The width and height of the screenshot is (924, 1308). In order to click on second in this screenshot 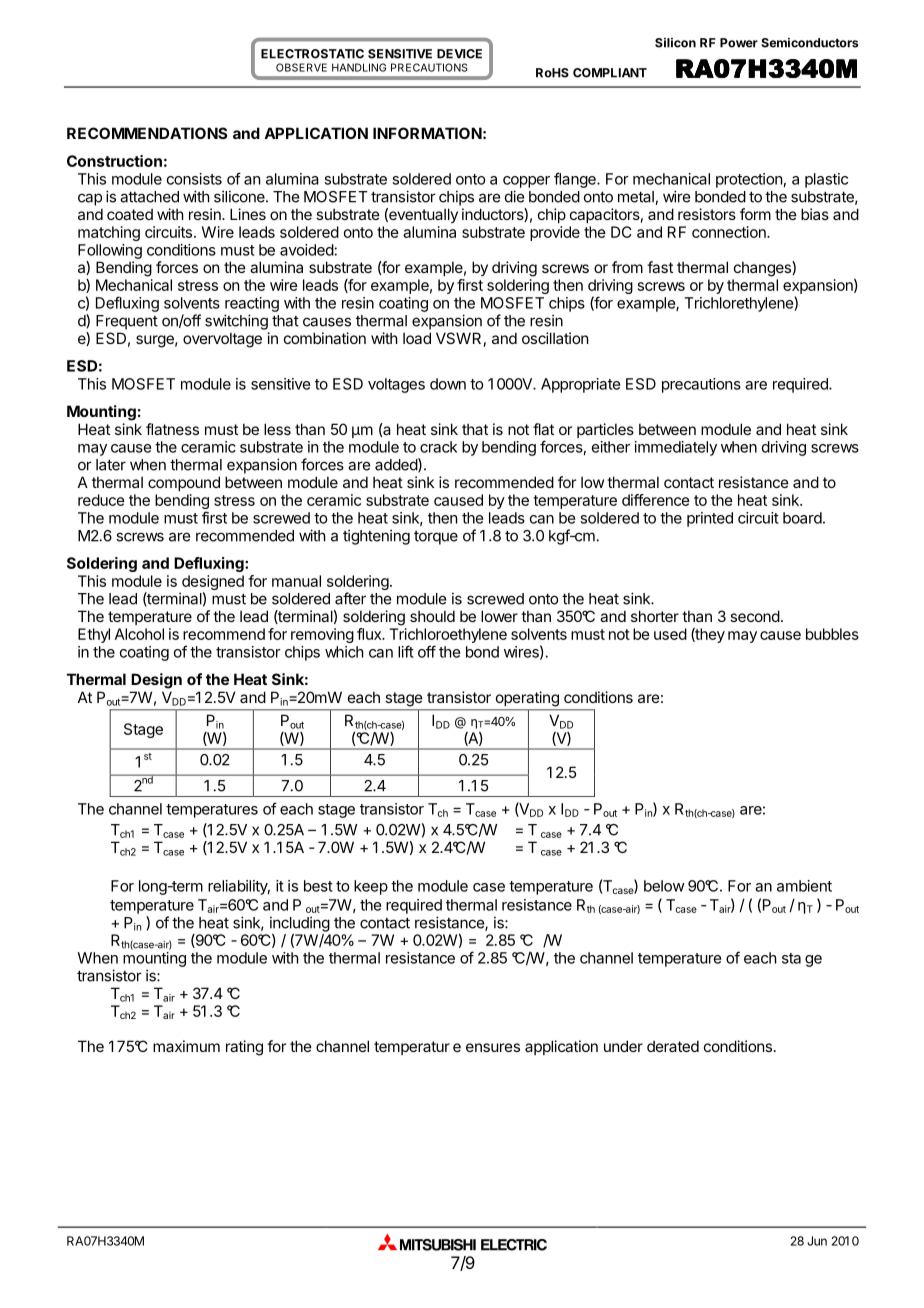, I will do `click(755, 616)`.
